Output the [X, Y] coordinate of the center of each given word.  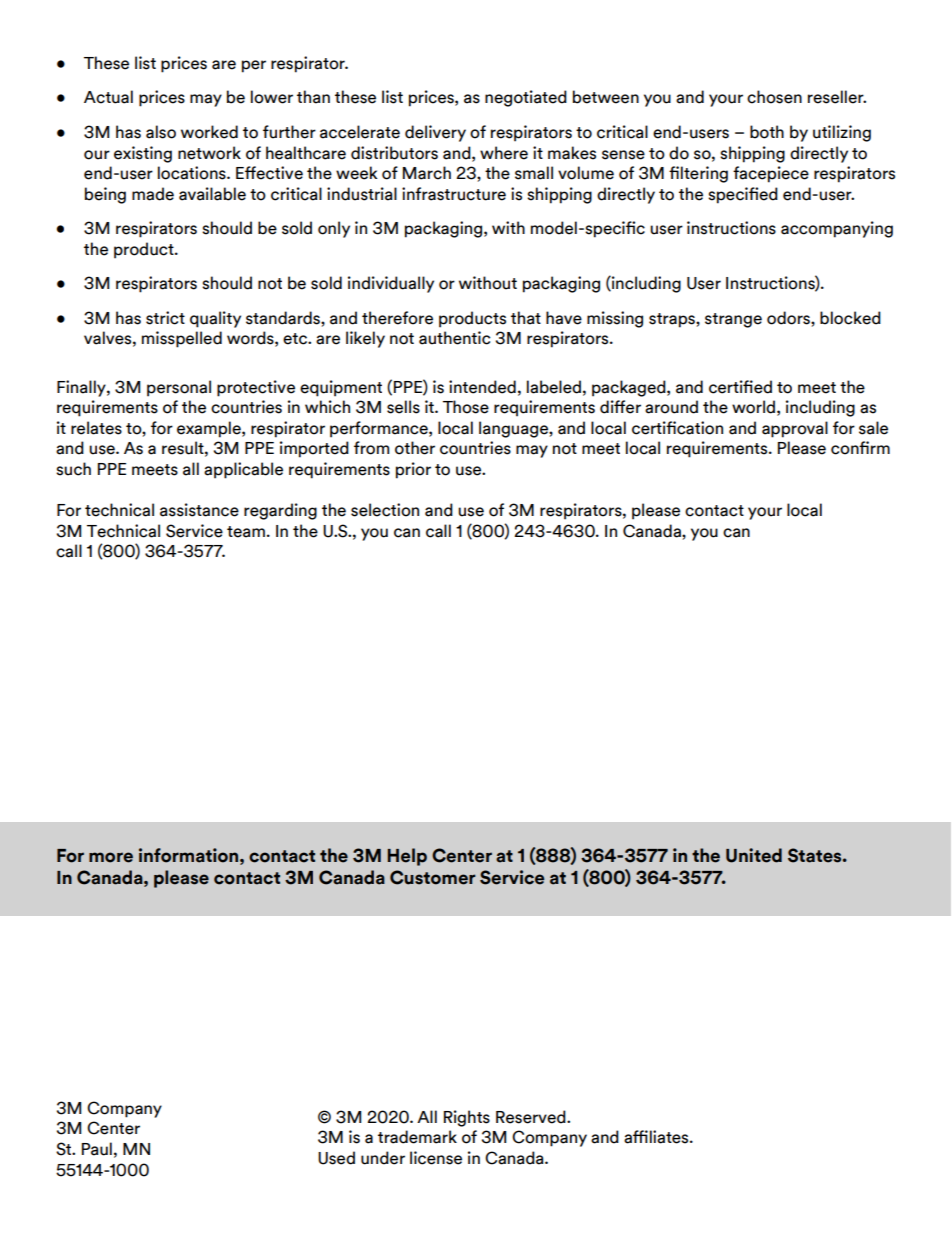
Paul [97, 1149]
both [767, 132]
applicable [243, 470]
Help [407, 857]
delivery [435, 133]
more [111, 857]
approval [795, 429]
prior [413, 470]
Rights [467, 1118]
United [754, 855]
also [161, 132]
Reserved [532, 1117]
